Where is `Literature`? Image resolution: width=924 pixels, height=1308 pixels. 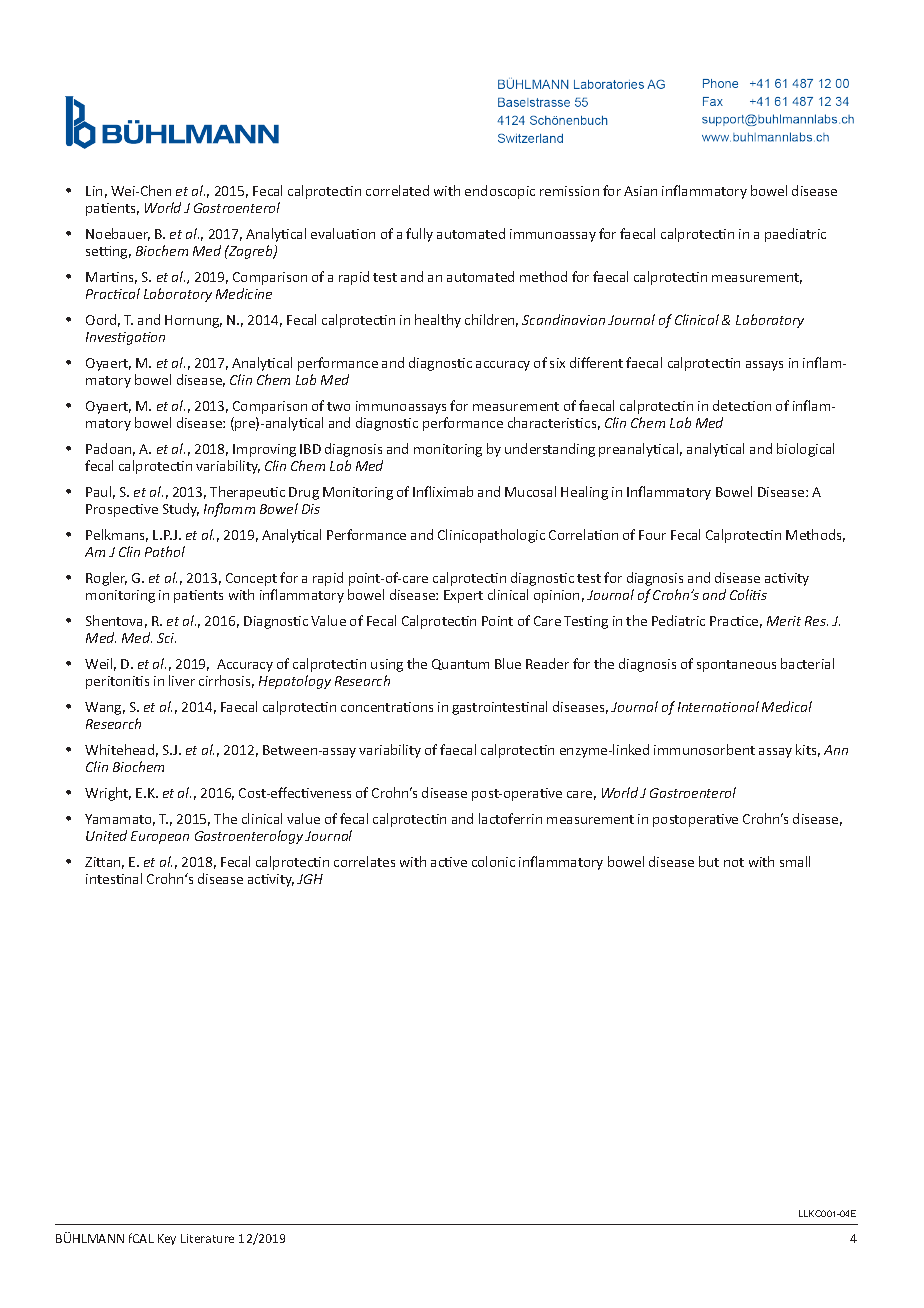 Literature is located at coordinates (207, 1238).
